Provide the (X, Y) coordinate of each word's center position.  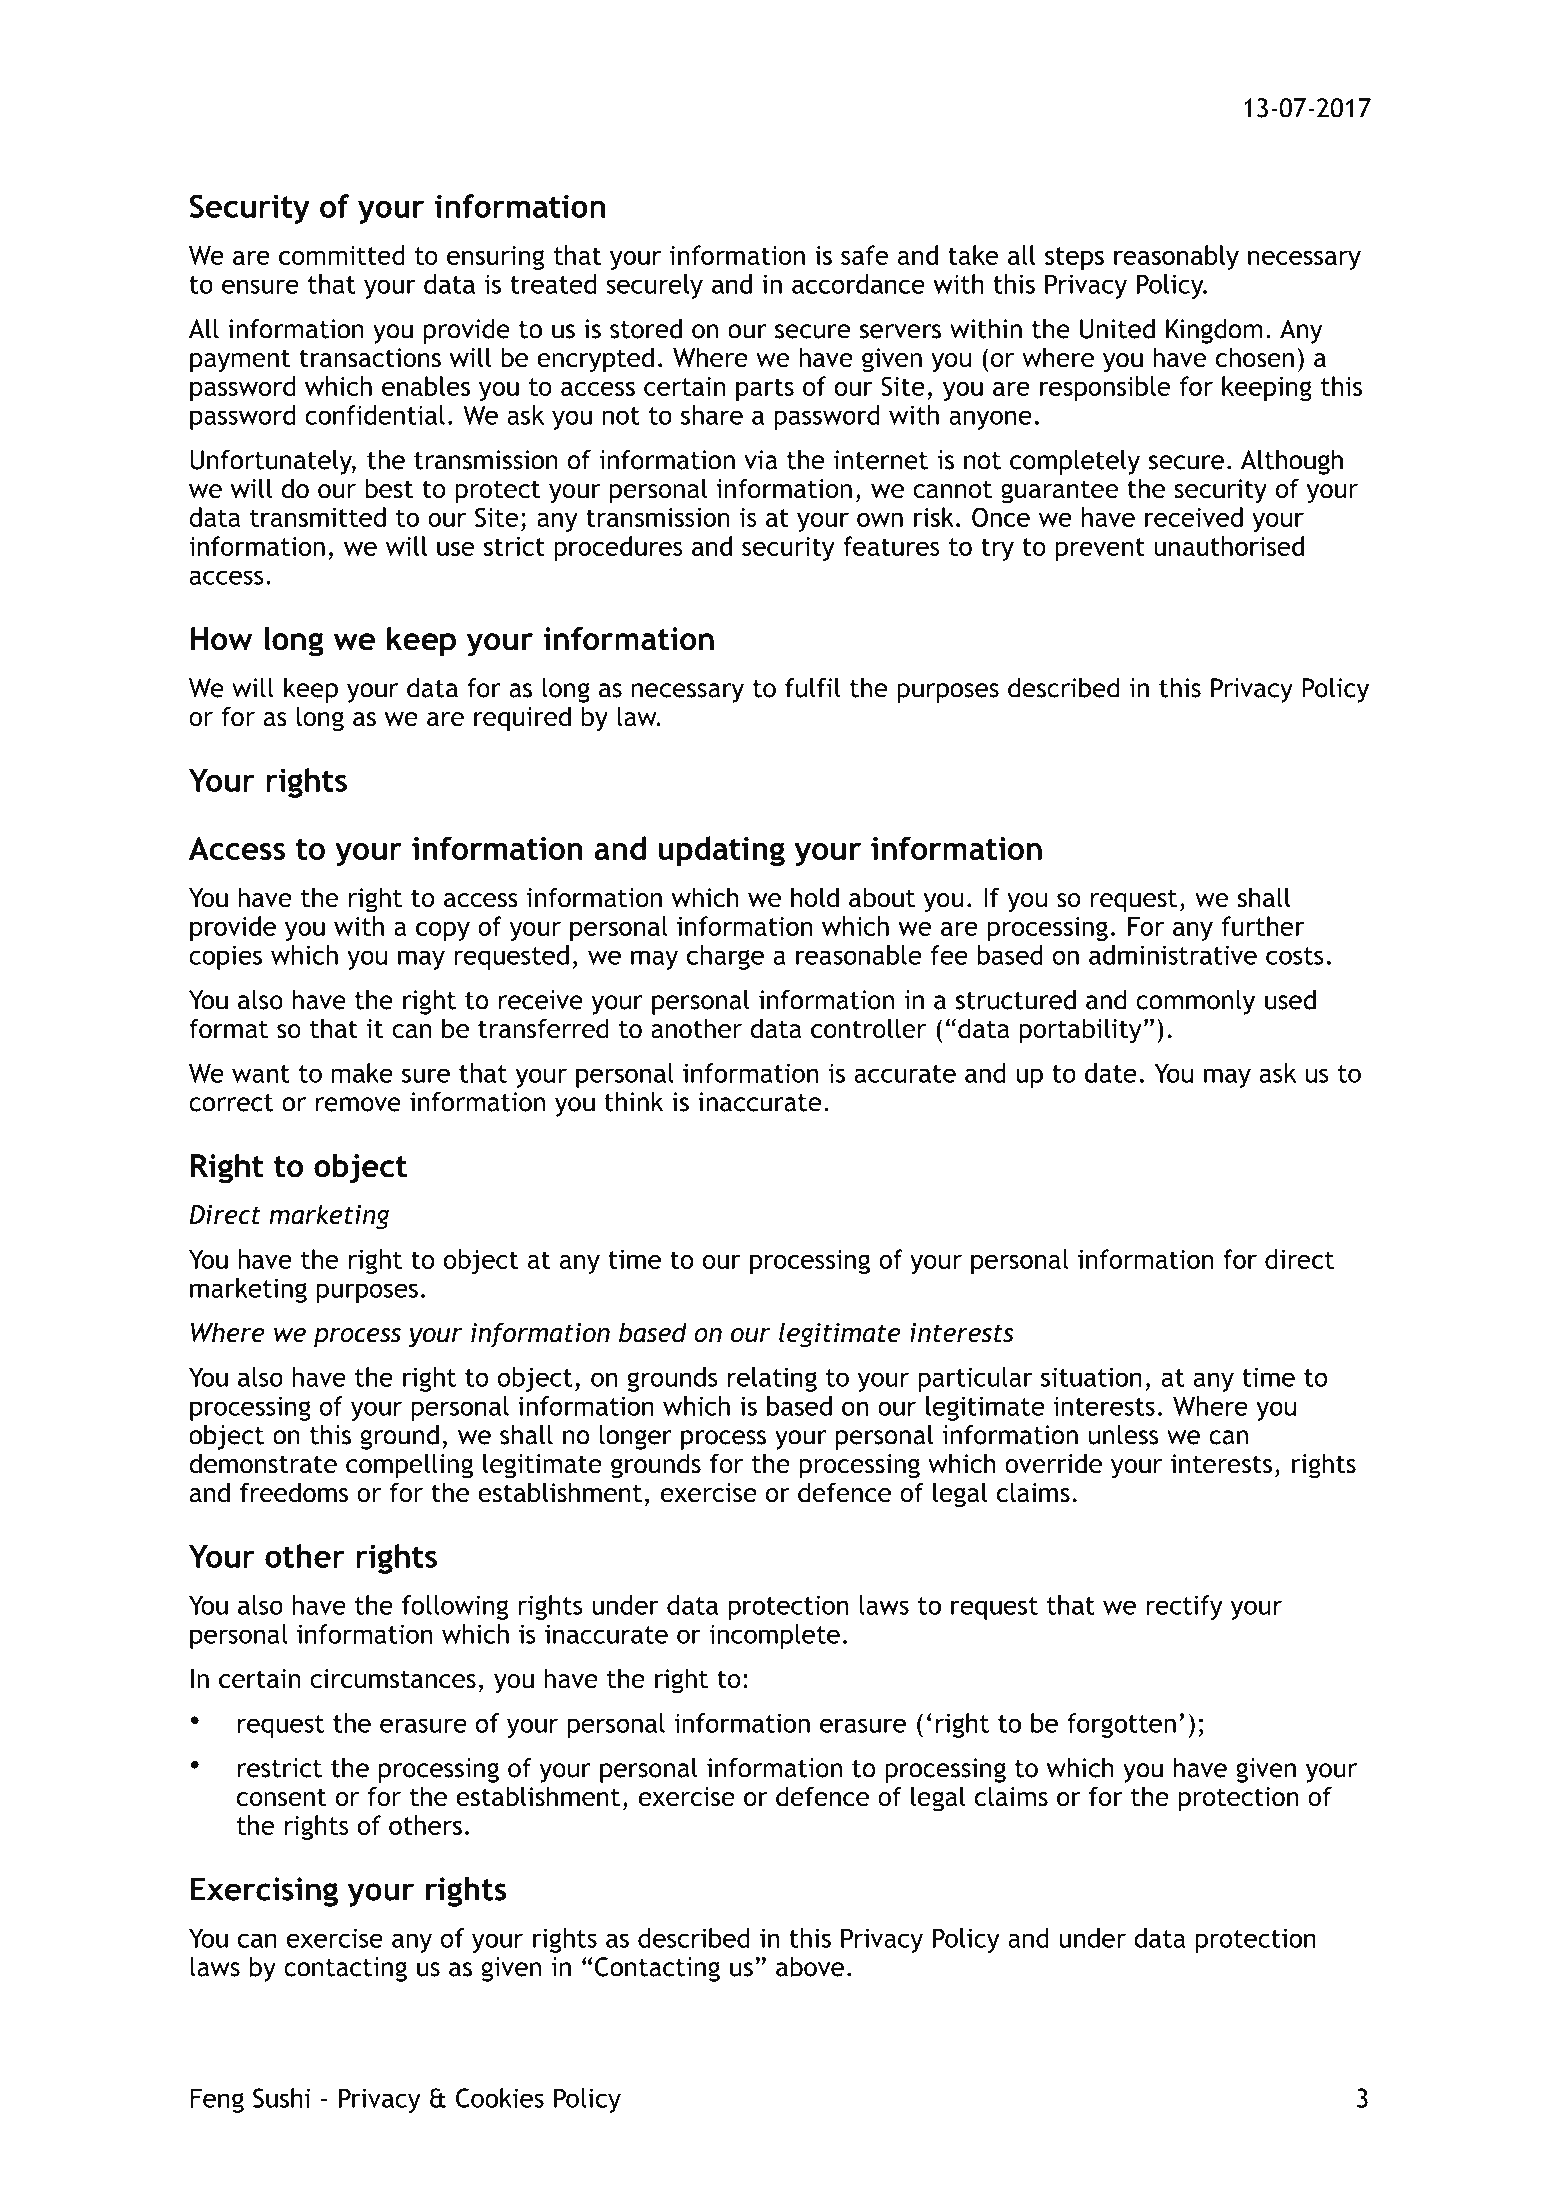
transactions (370, 358)
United (1117, 329)
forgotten (1121, 1725)
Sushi (281, 2098)
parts (765, 389)
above (810, 1967)
